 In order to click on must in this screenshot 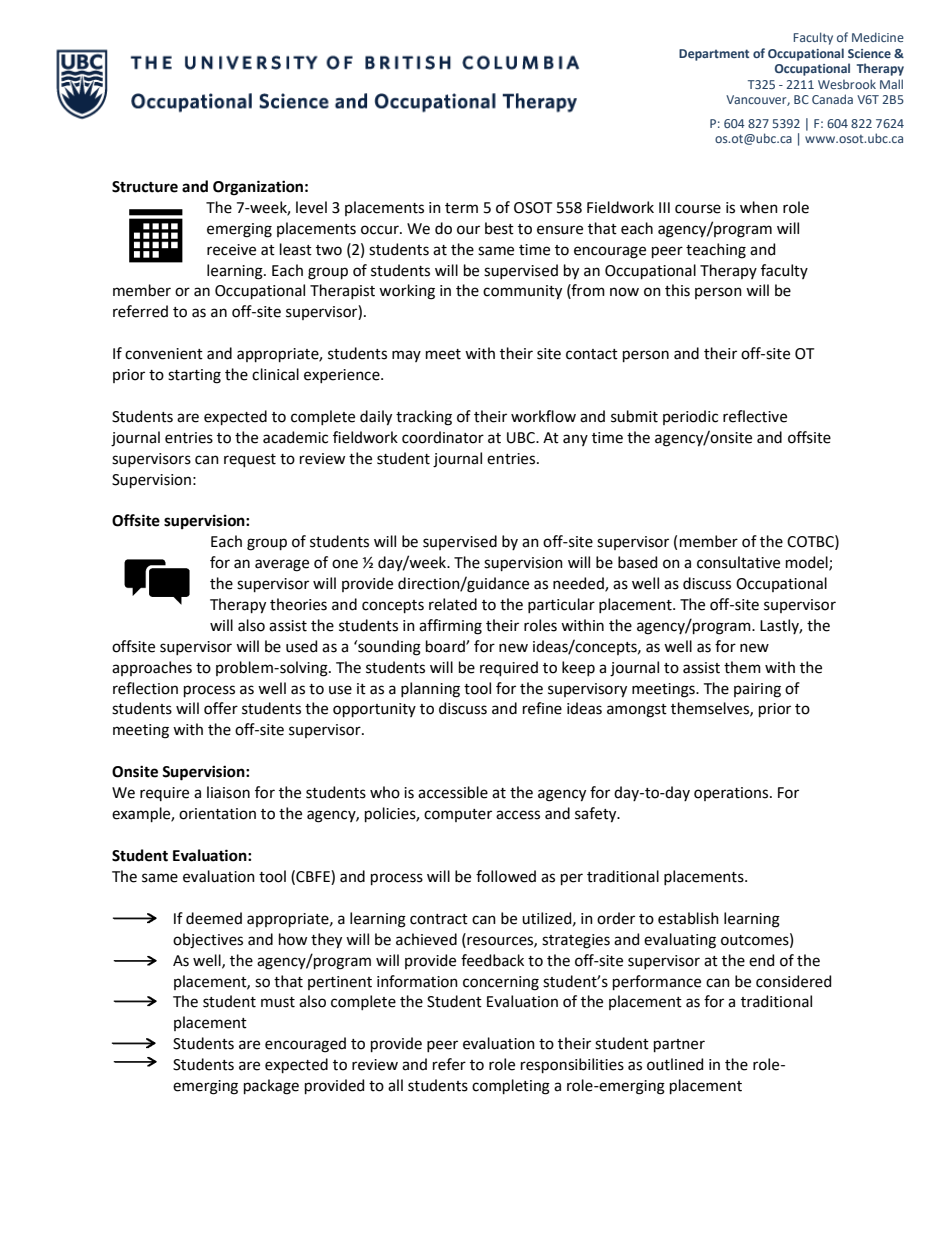, I will do `click(278, 1002)`.
